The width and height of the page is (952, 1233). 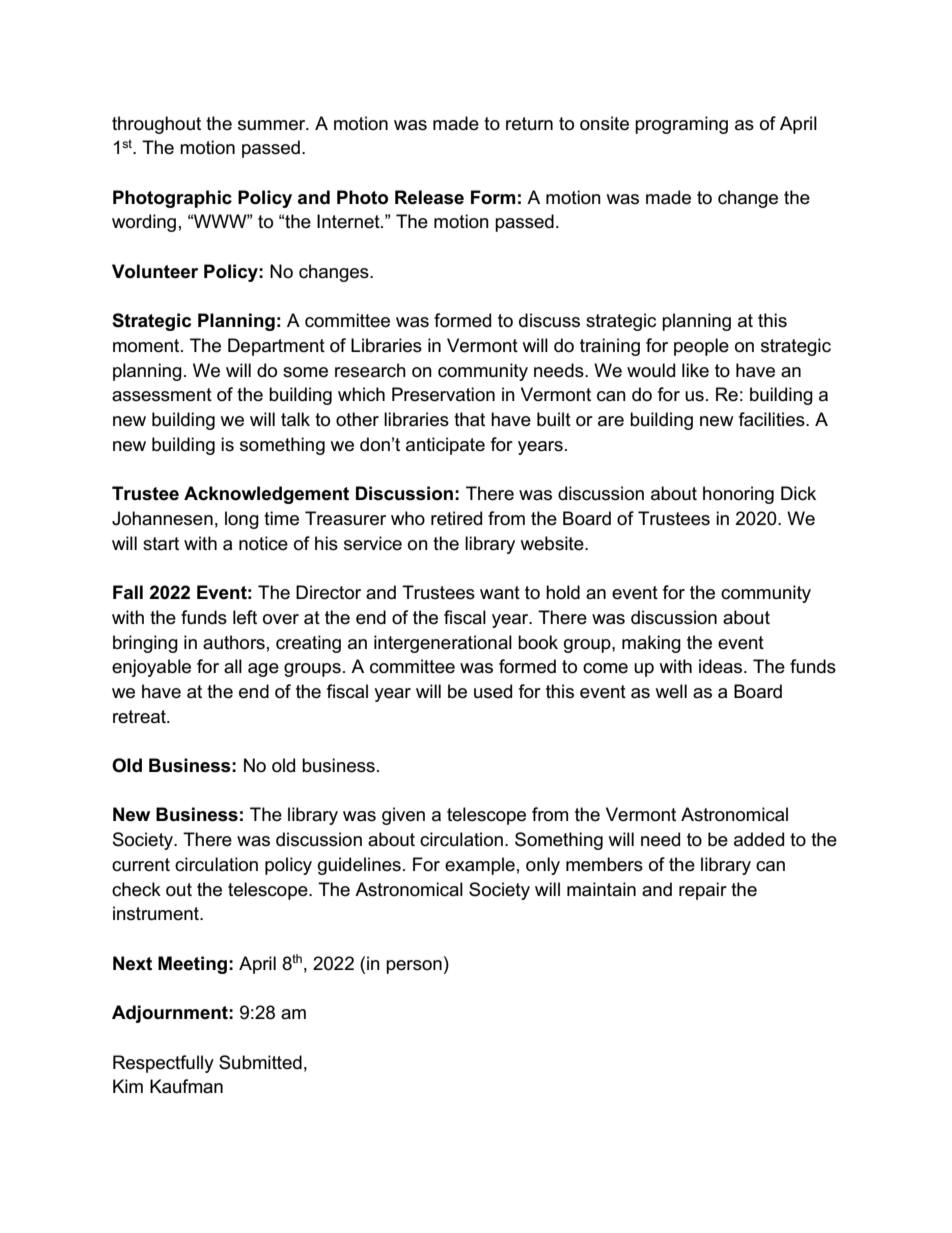 What do you see at coordinates (759, 839) in the page?
I see `added` at bounding box center [759, 839].
